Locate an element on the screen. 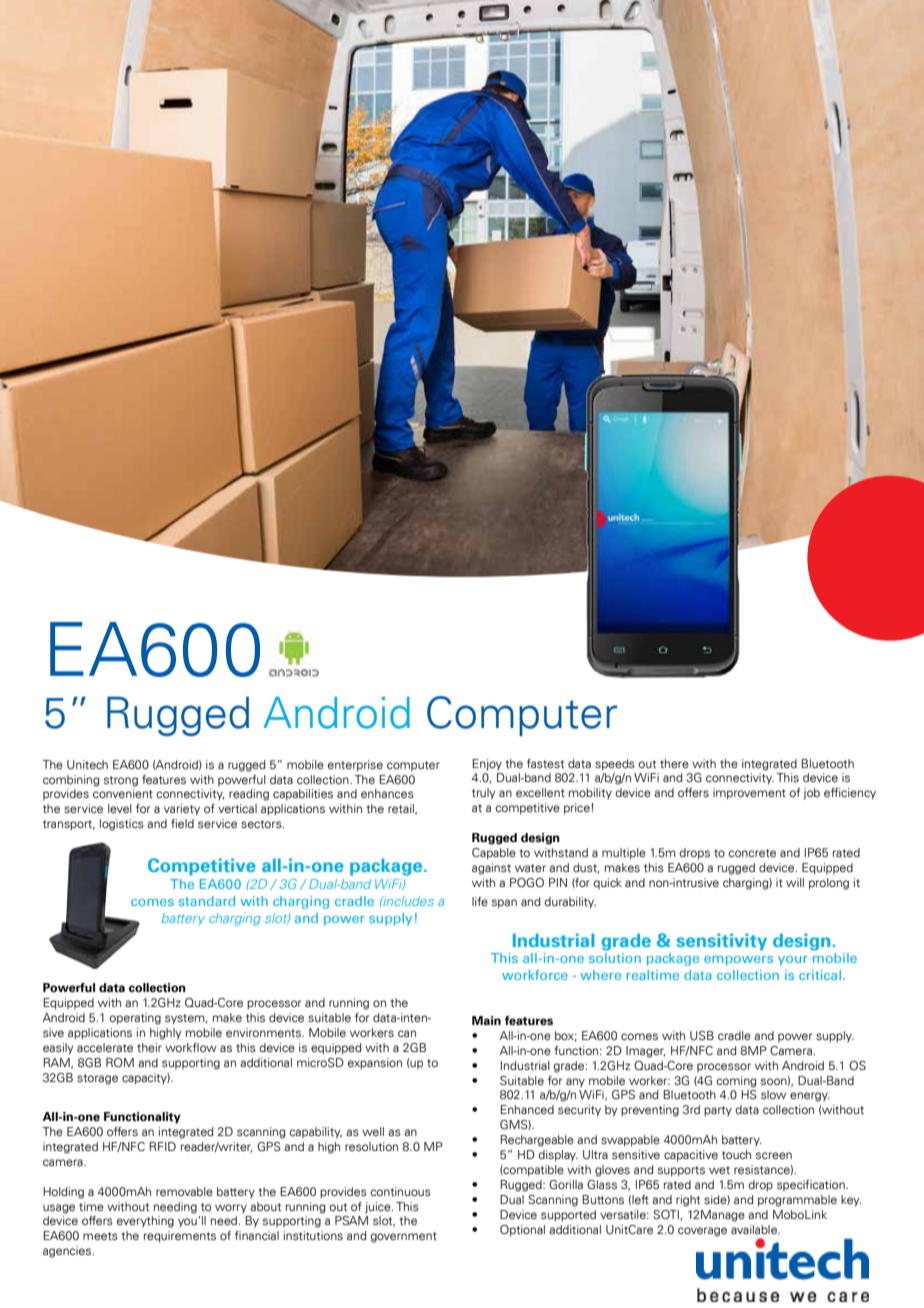  coming is located at coordinates (736, 1082).
